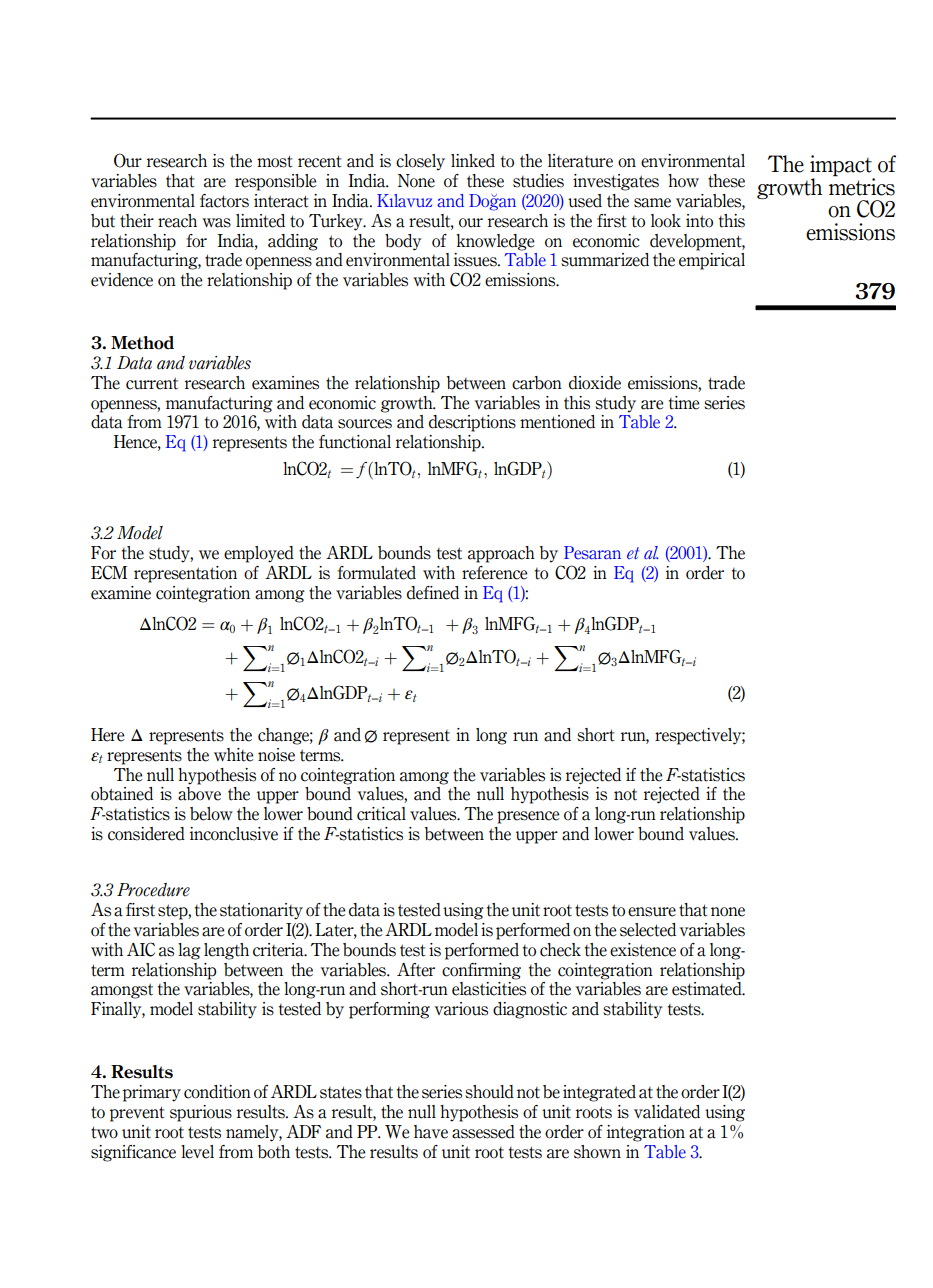 This page has width=933, height=1288. Describe the element at coordinates (224, 201) in the page. I see `factors` at that location.
